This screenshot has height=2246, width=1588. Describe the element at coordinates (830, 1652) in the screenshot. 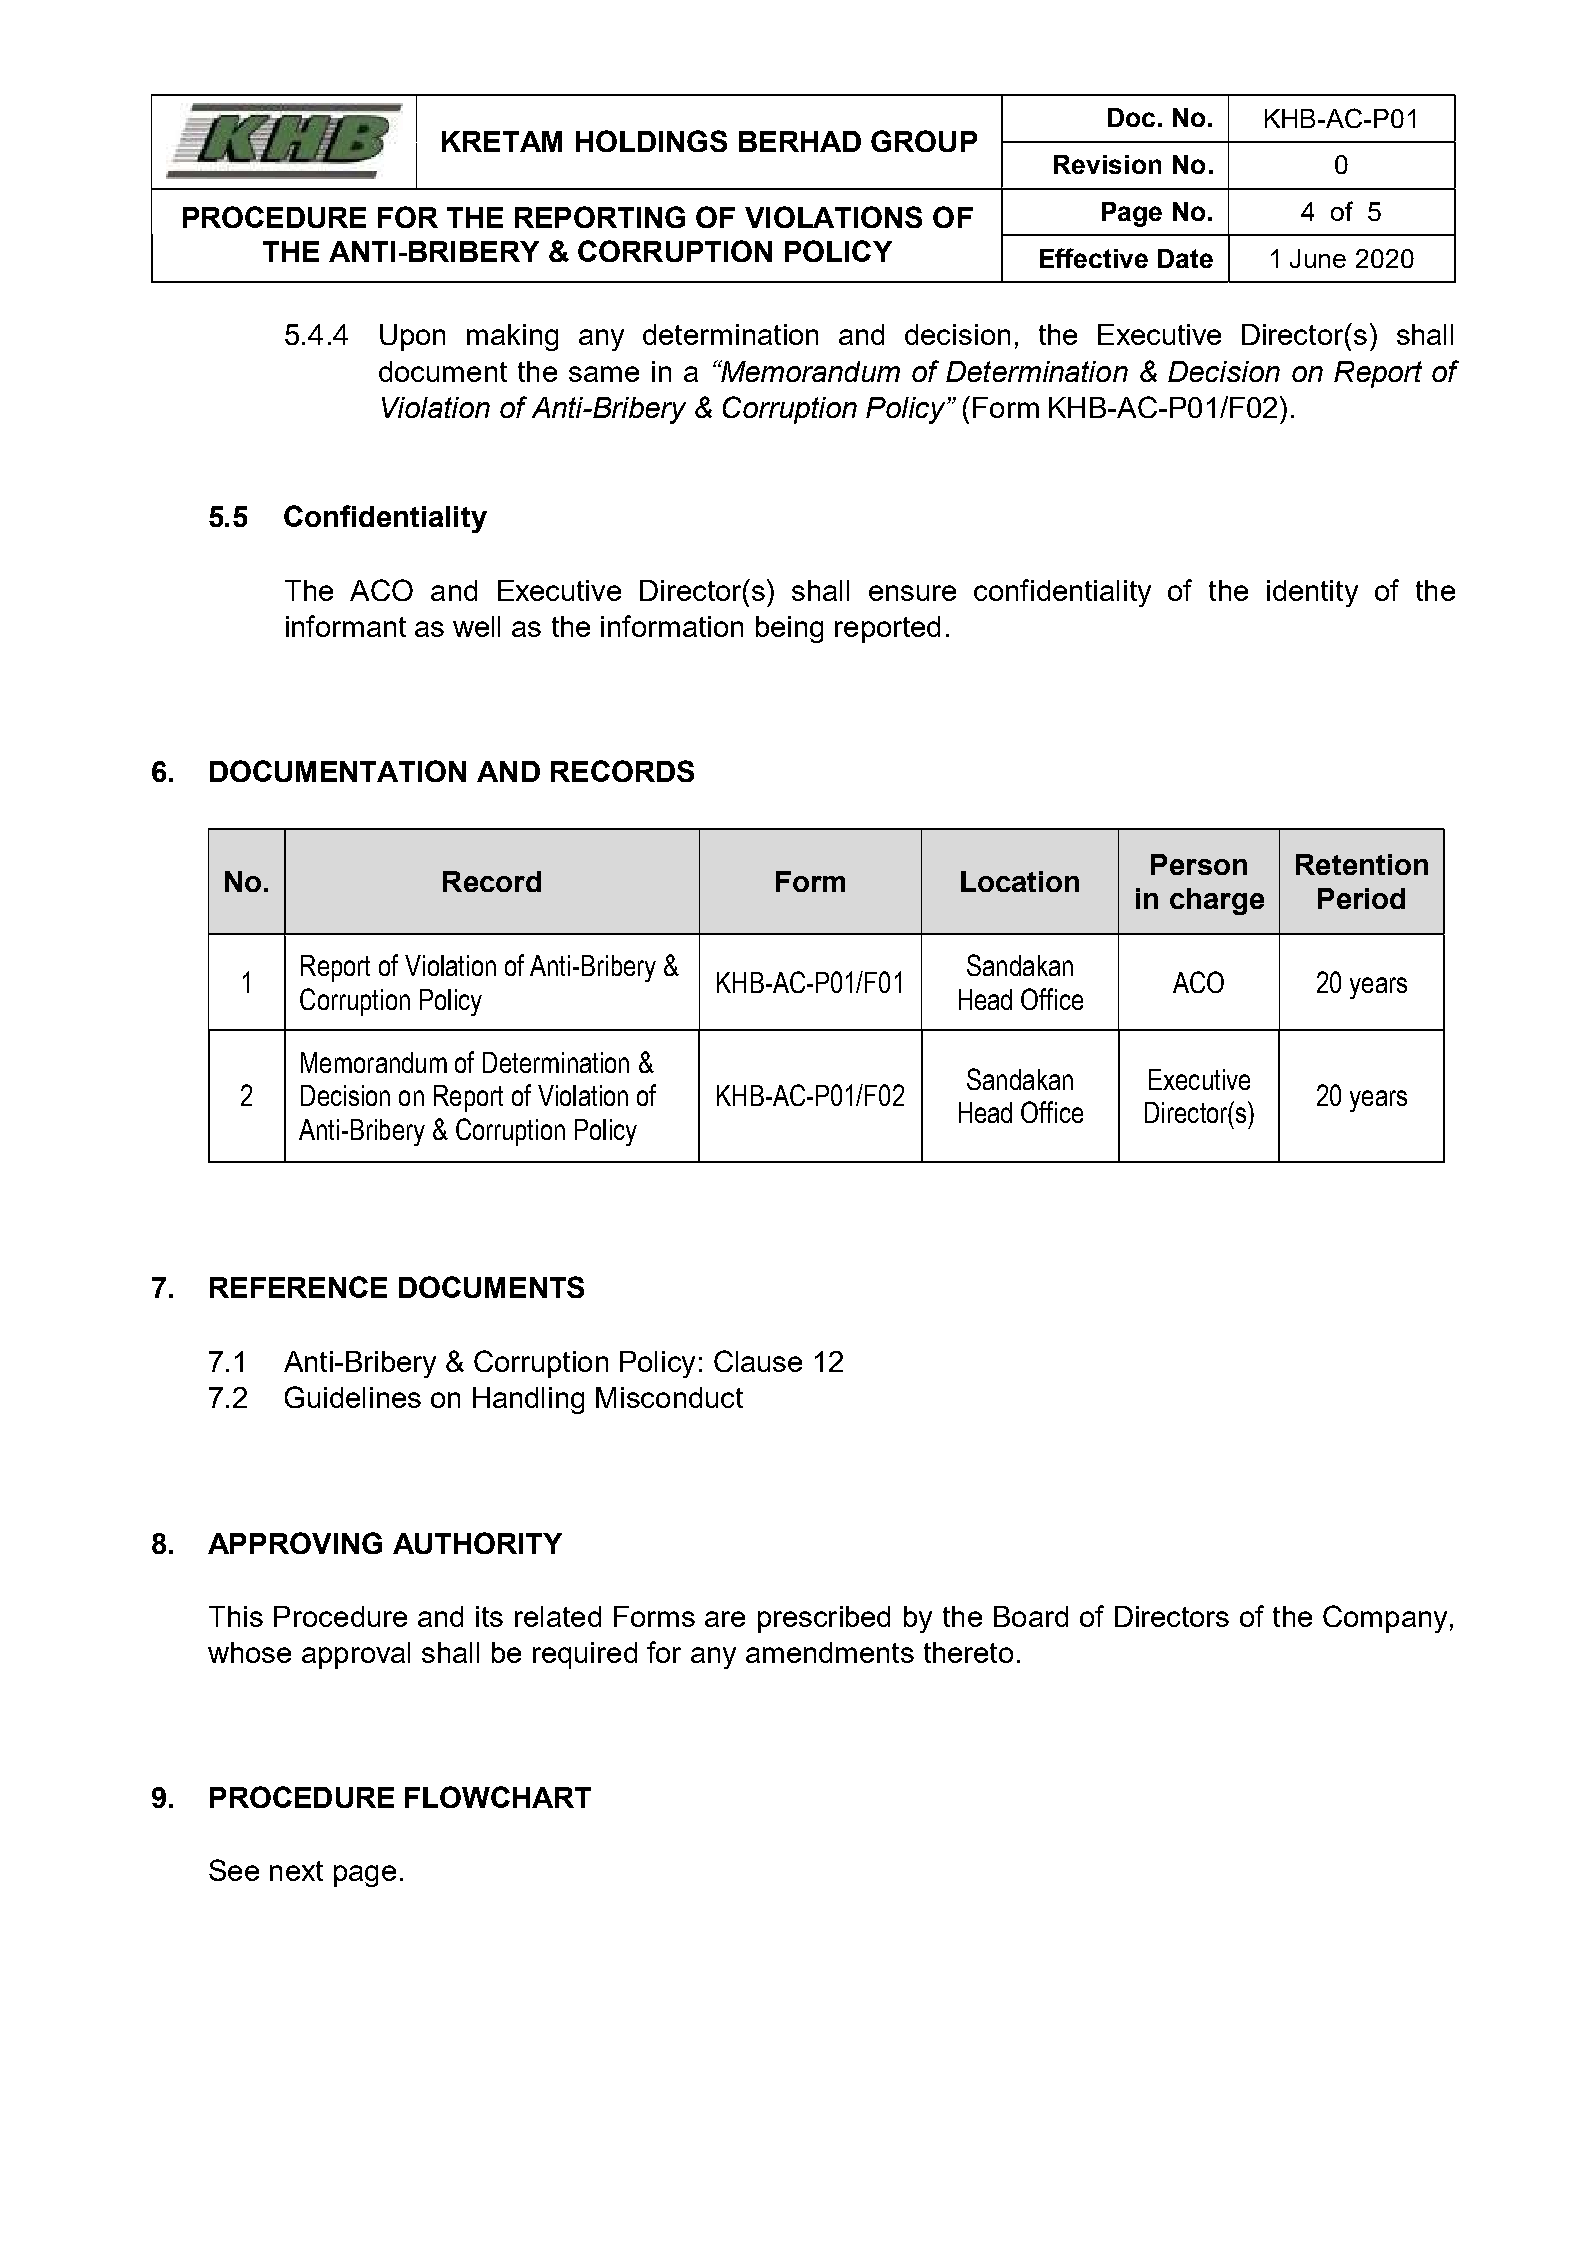

I see `amendments` at that location.
